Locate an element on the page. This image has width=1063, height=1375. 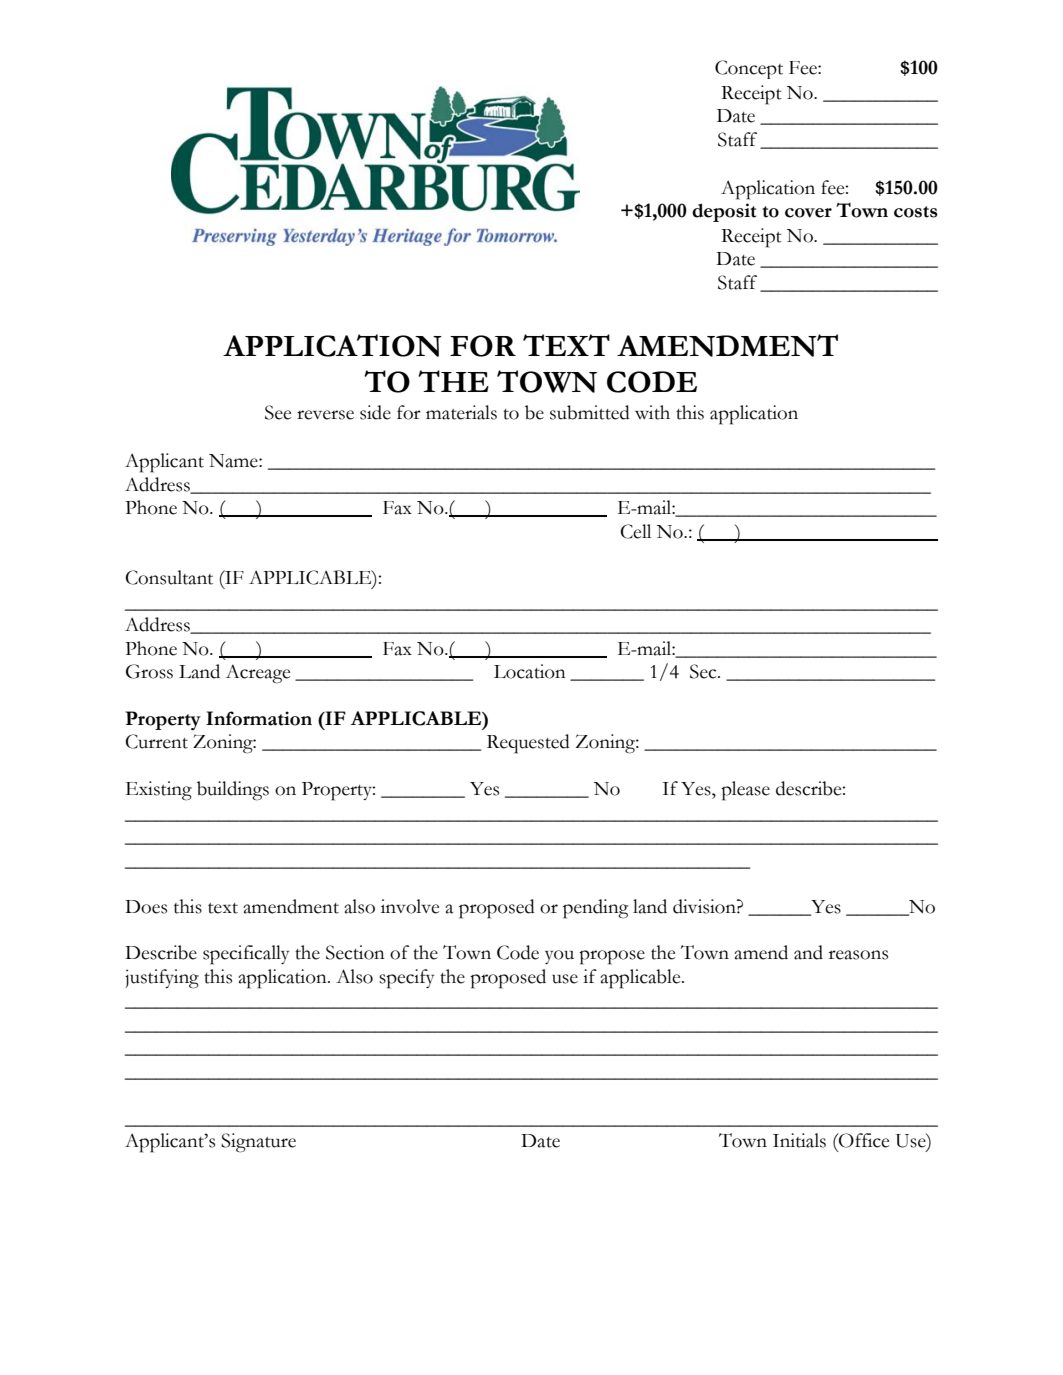
Location is located at coordinates (530, 671).
